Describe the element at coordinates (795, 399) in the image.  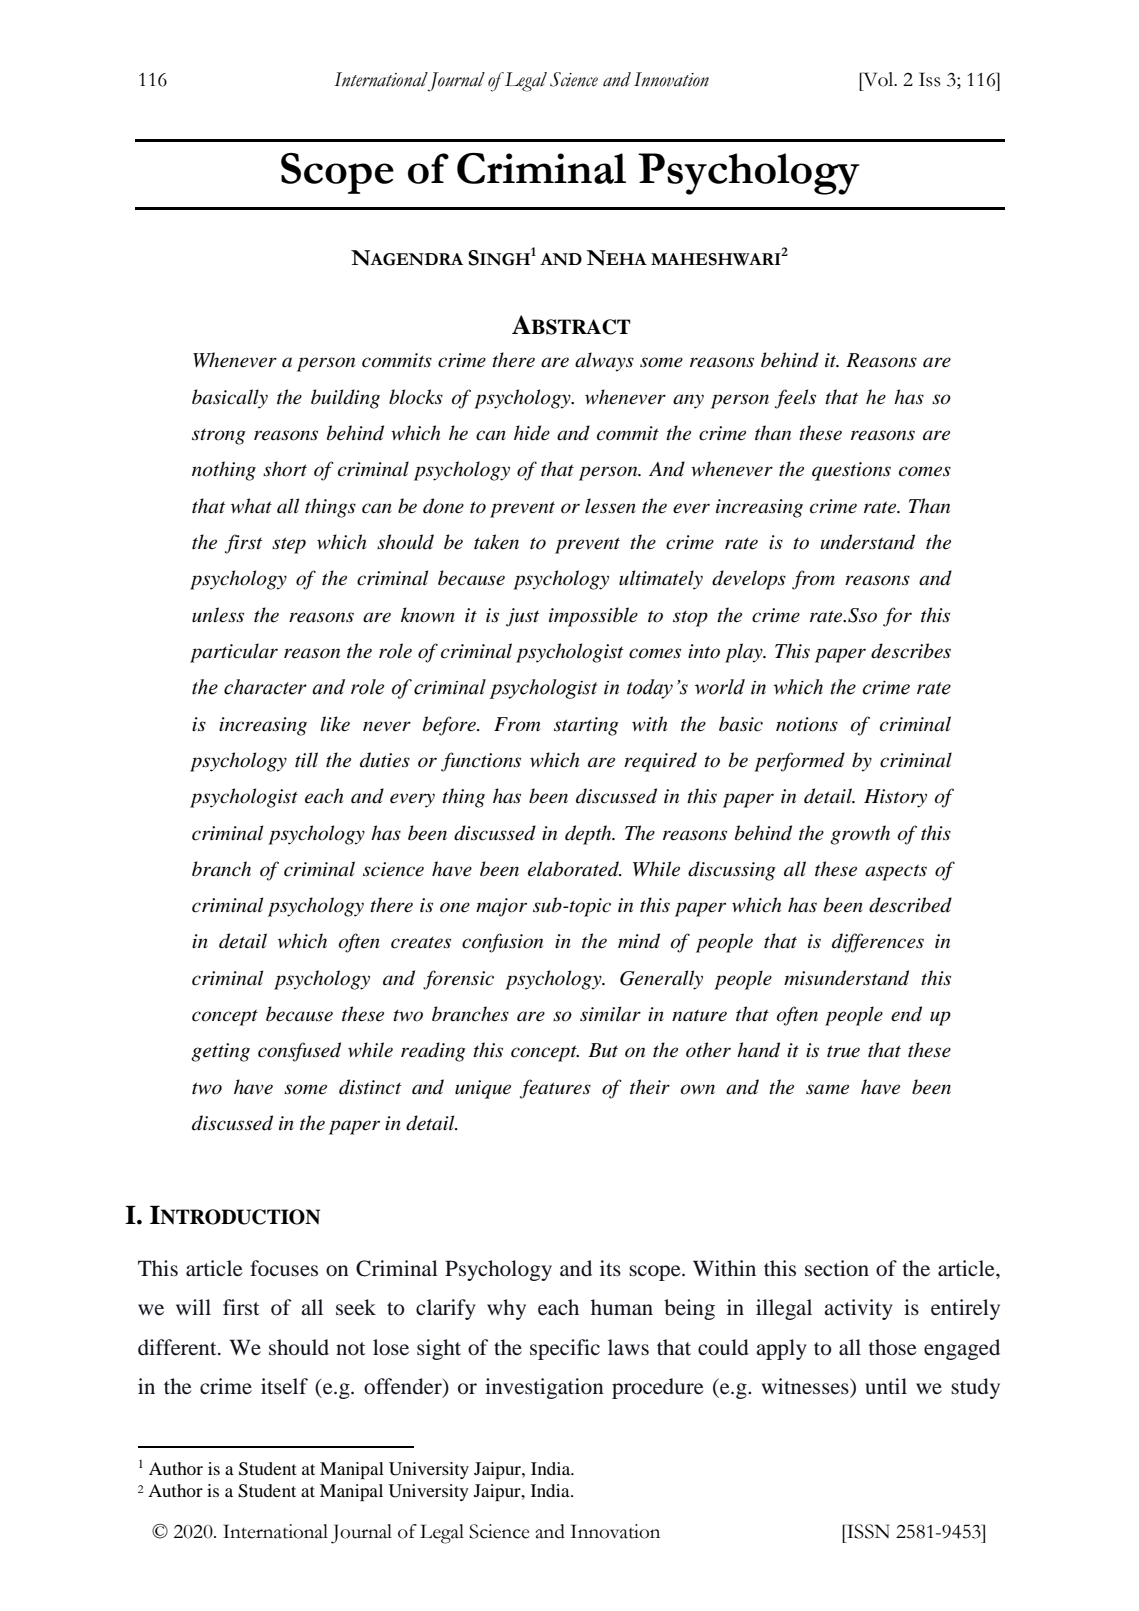
I see `feels` at that location.
